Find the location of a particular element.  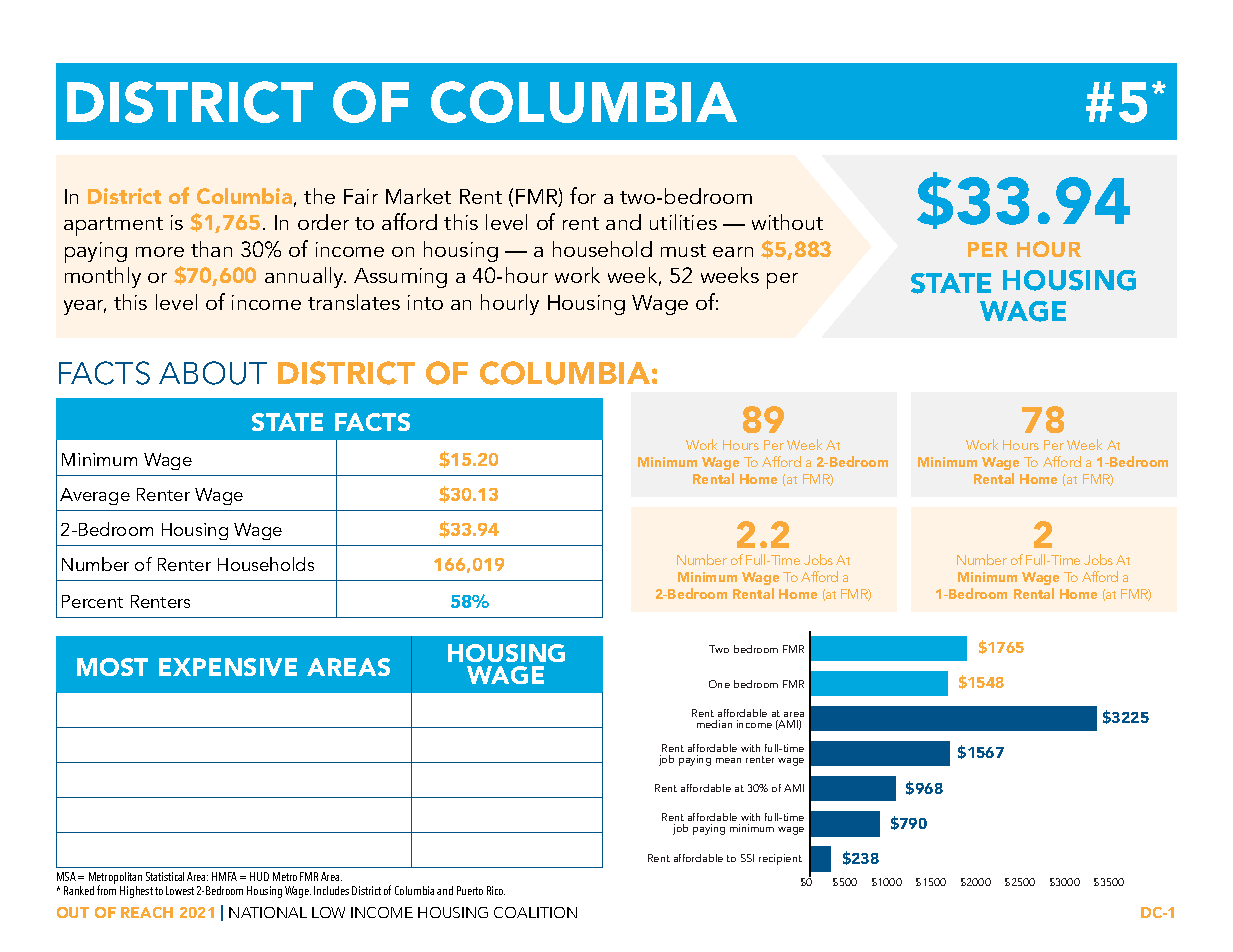

SSI is located at coordinates (747, 858).
